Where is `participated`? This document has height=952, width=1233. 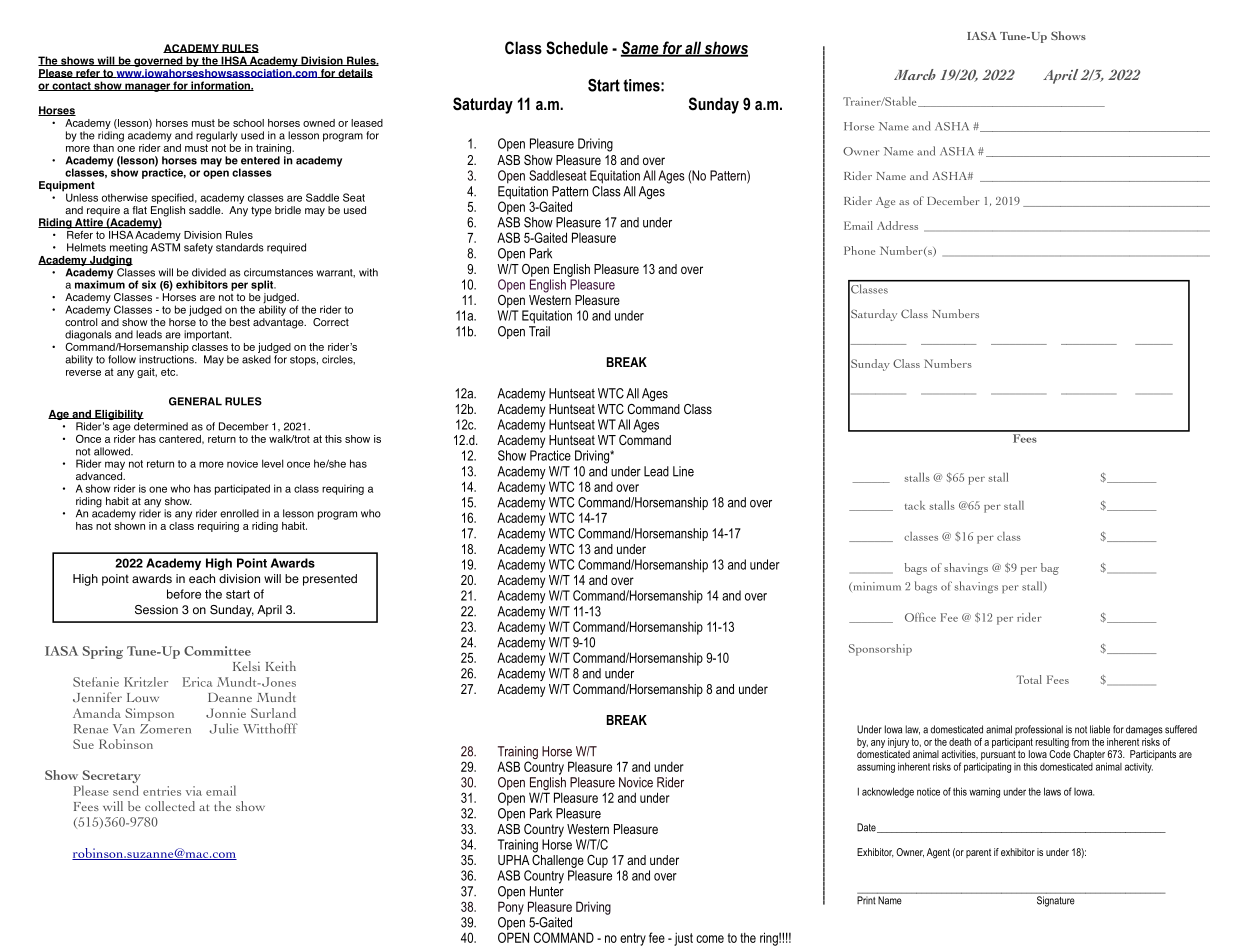 participated is located at coordinates (242, 489).
